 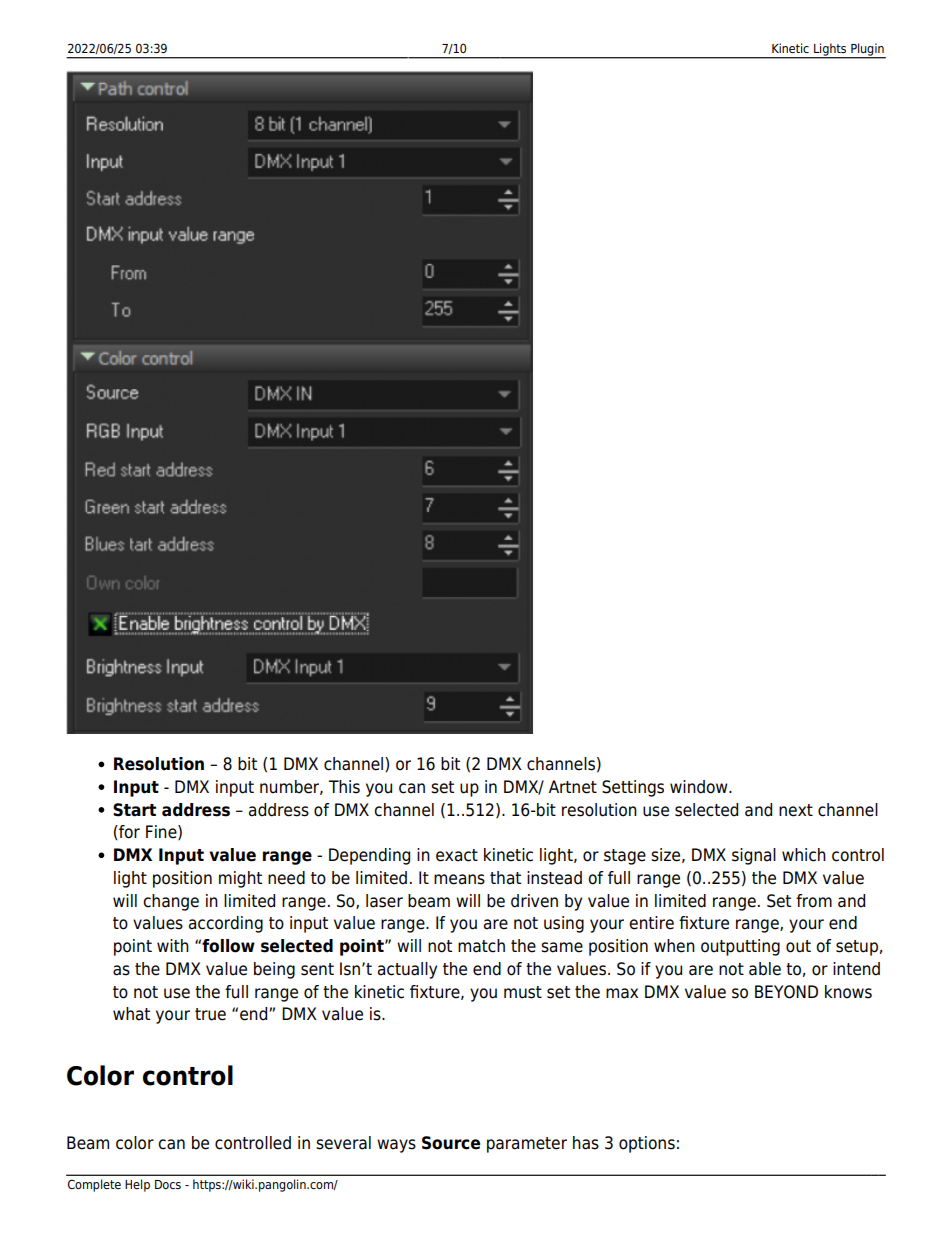 What do you see at coordinates (867, 50) in the image?
I see `Plugin` at bounding box center [867, 50].
